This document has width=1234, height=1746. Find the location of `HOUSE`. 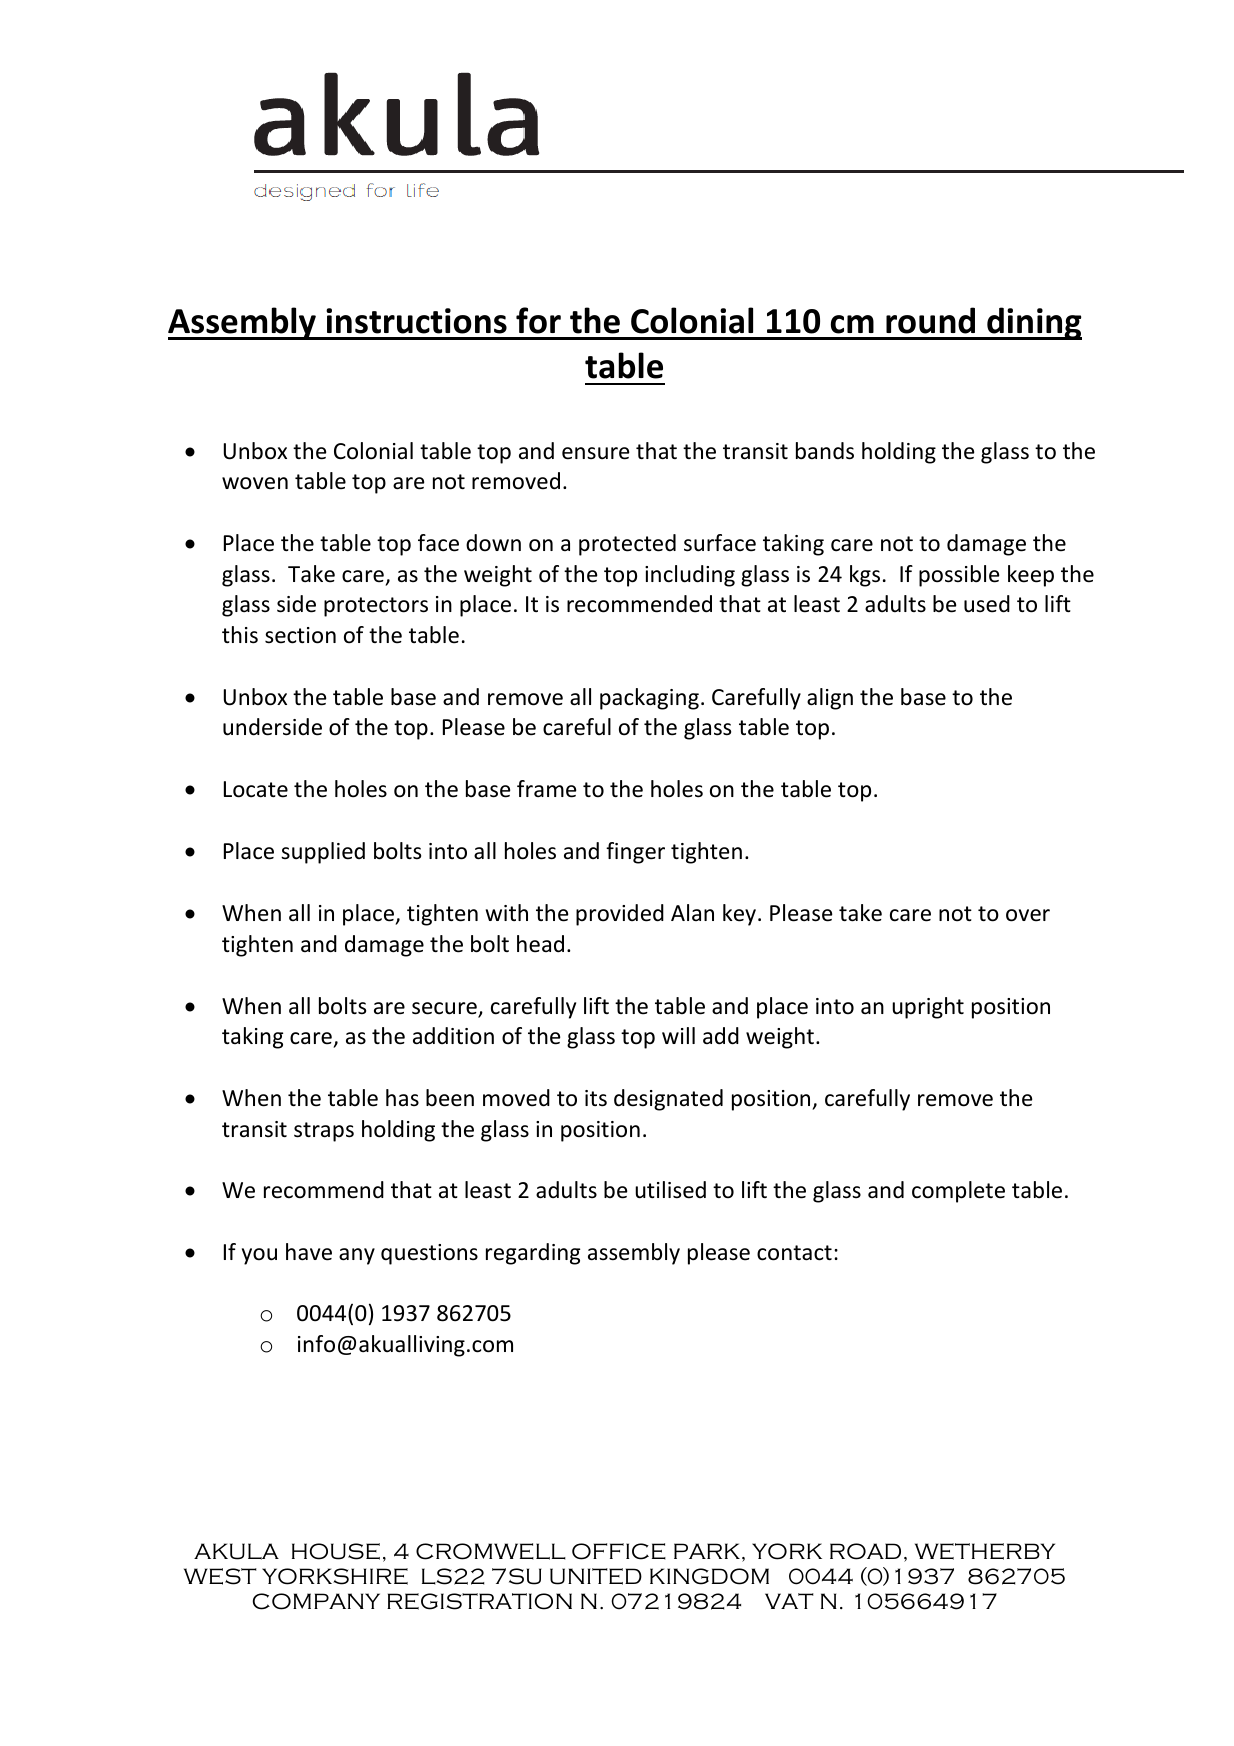

HOUSE is located at coordinates (336, 1551).
